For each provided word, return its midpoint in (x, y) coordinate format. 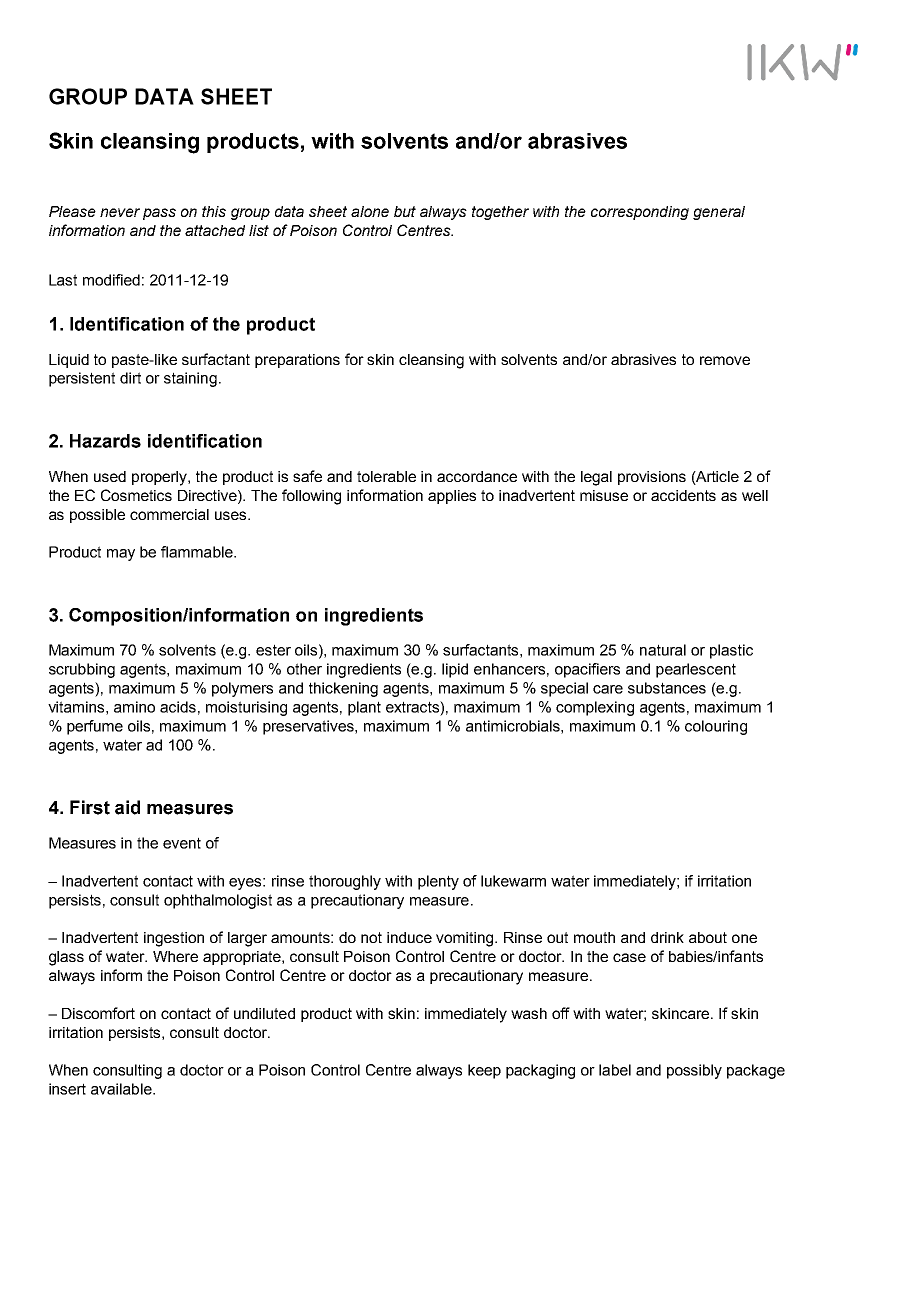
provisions (652, 478)
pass (159, 214)
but (405, 211)
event (182, 843)
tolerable (386, 476)
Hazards (105, 441)
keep (484, 1071)
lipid (455, 670)
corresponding (640, 213)
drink (667, 937)
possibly (694, 1071)
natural (663, 650)
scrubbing (82, 670)
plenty (438, 882)
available (122, 1089)
